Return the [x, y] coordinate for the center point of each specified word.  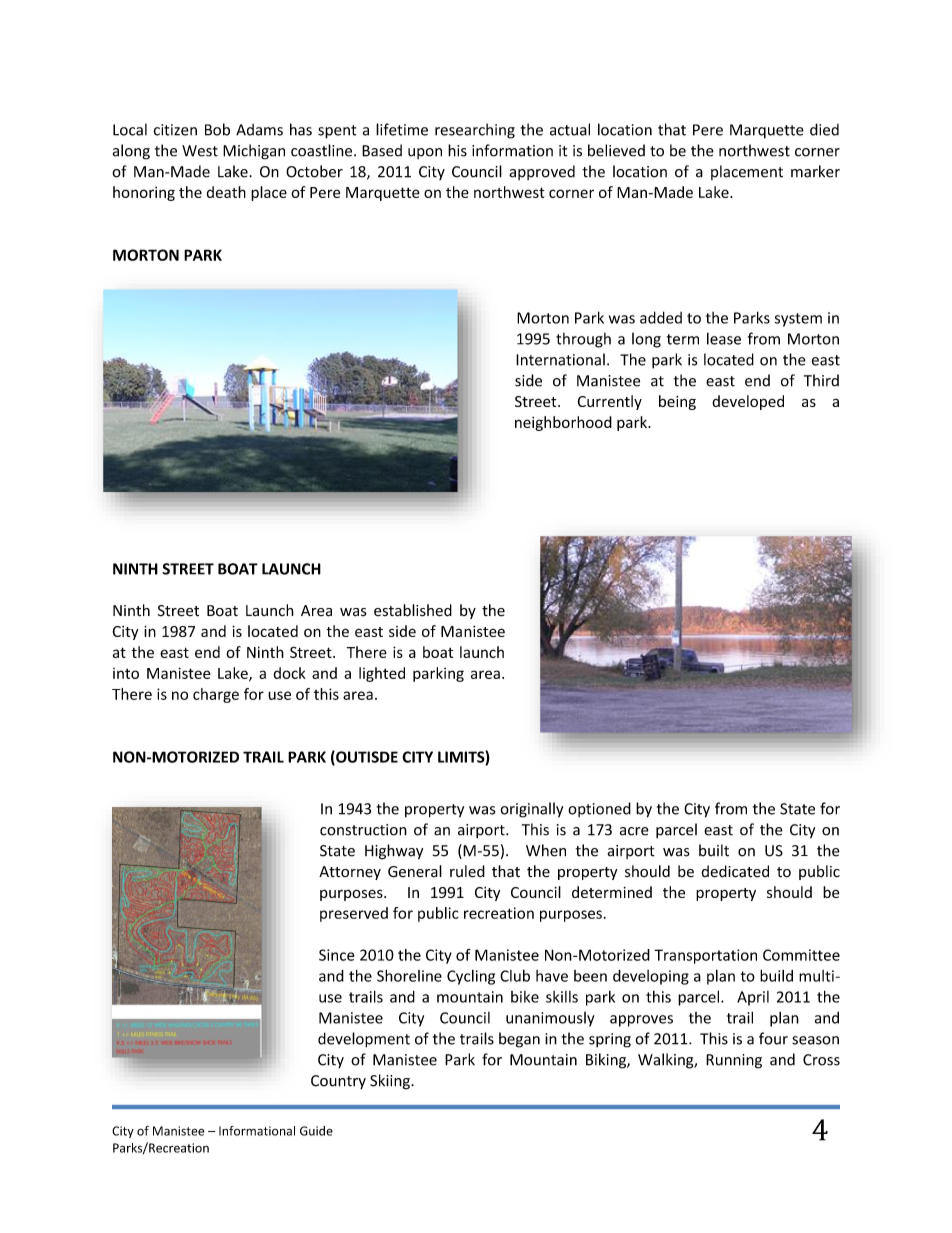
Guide [316, 1131]
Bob [217, 129]
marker [815, 171]
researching [475, 131]
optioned [599, 809]
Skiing [391, 1082]
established [413, 610]
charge [216, 695]
